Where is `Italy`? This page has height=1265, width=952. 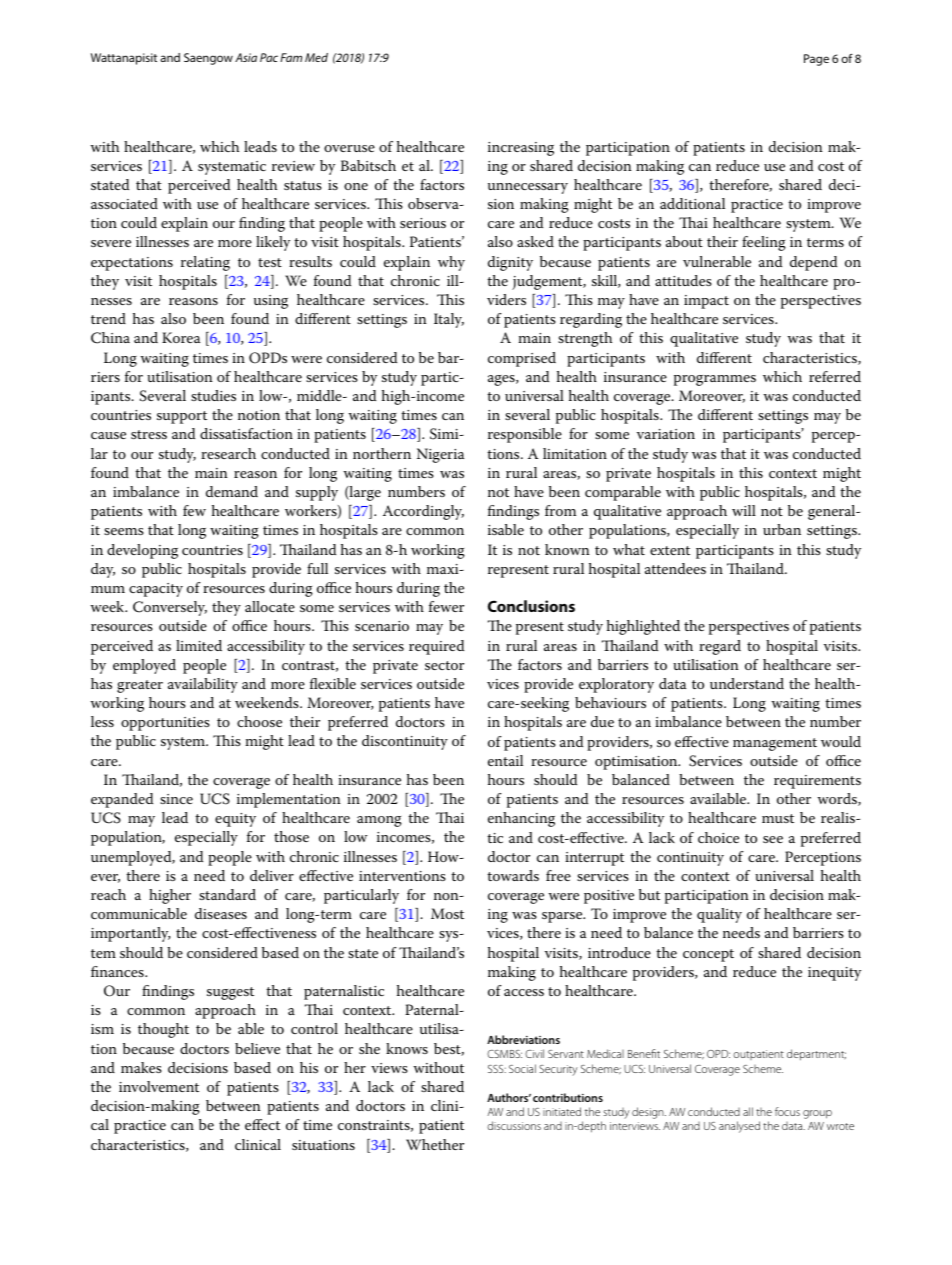 Italy is located at coordinates (449, 320).
